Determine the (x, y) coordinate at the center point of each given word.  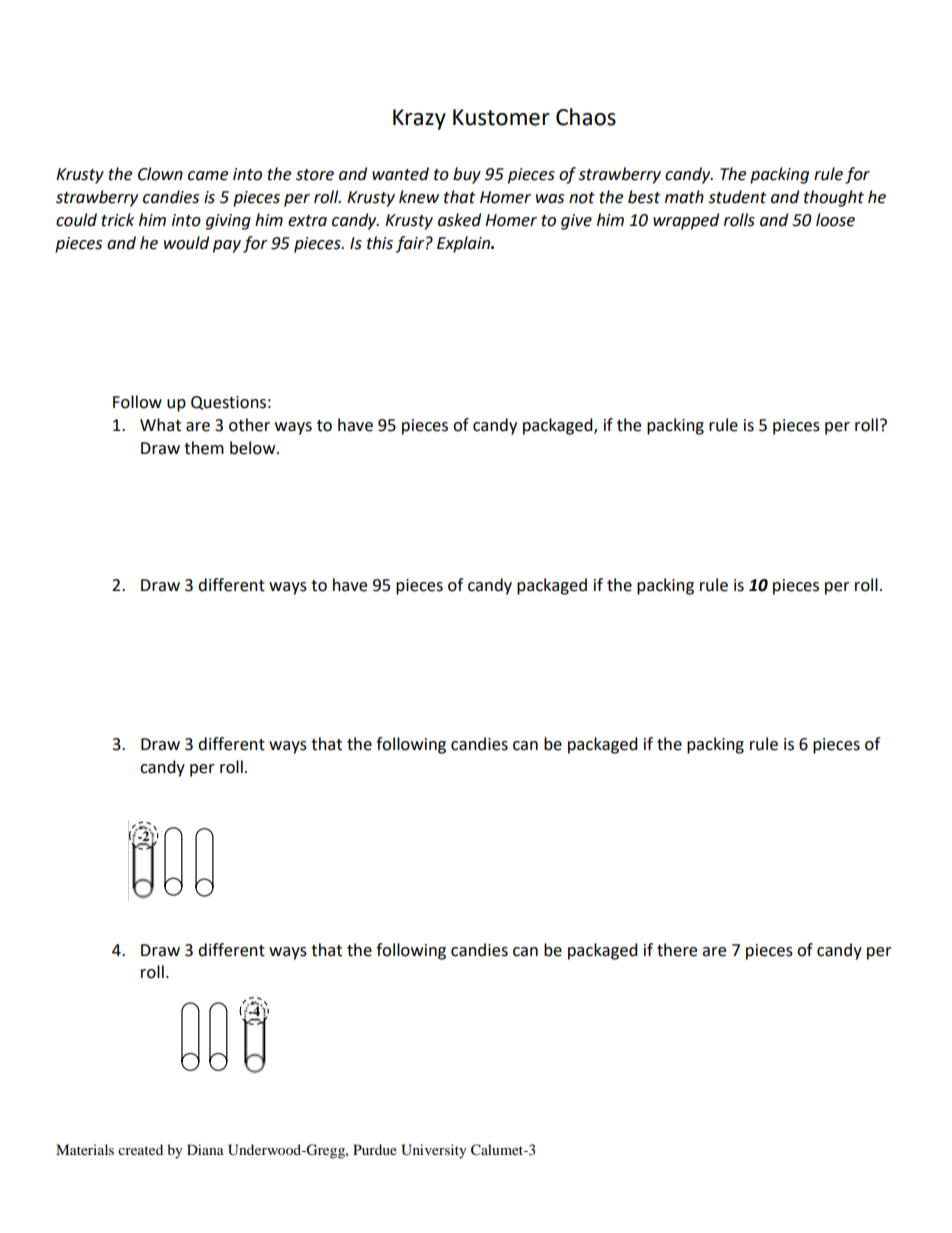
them (204, 448)
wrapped (686, 221)
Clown (160, 174)
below (254, 448)
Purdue (375, 1149)
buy (467, 175)
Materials (85, 1149)
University (434, 1151)
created (140, 1149)
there (677, 950)
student (737, 197)
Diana (205, 1149)
